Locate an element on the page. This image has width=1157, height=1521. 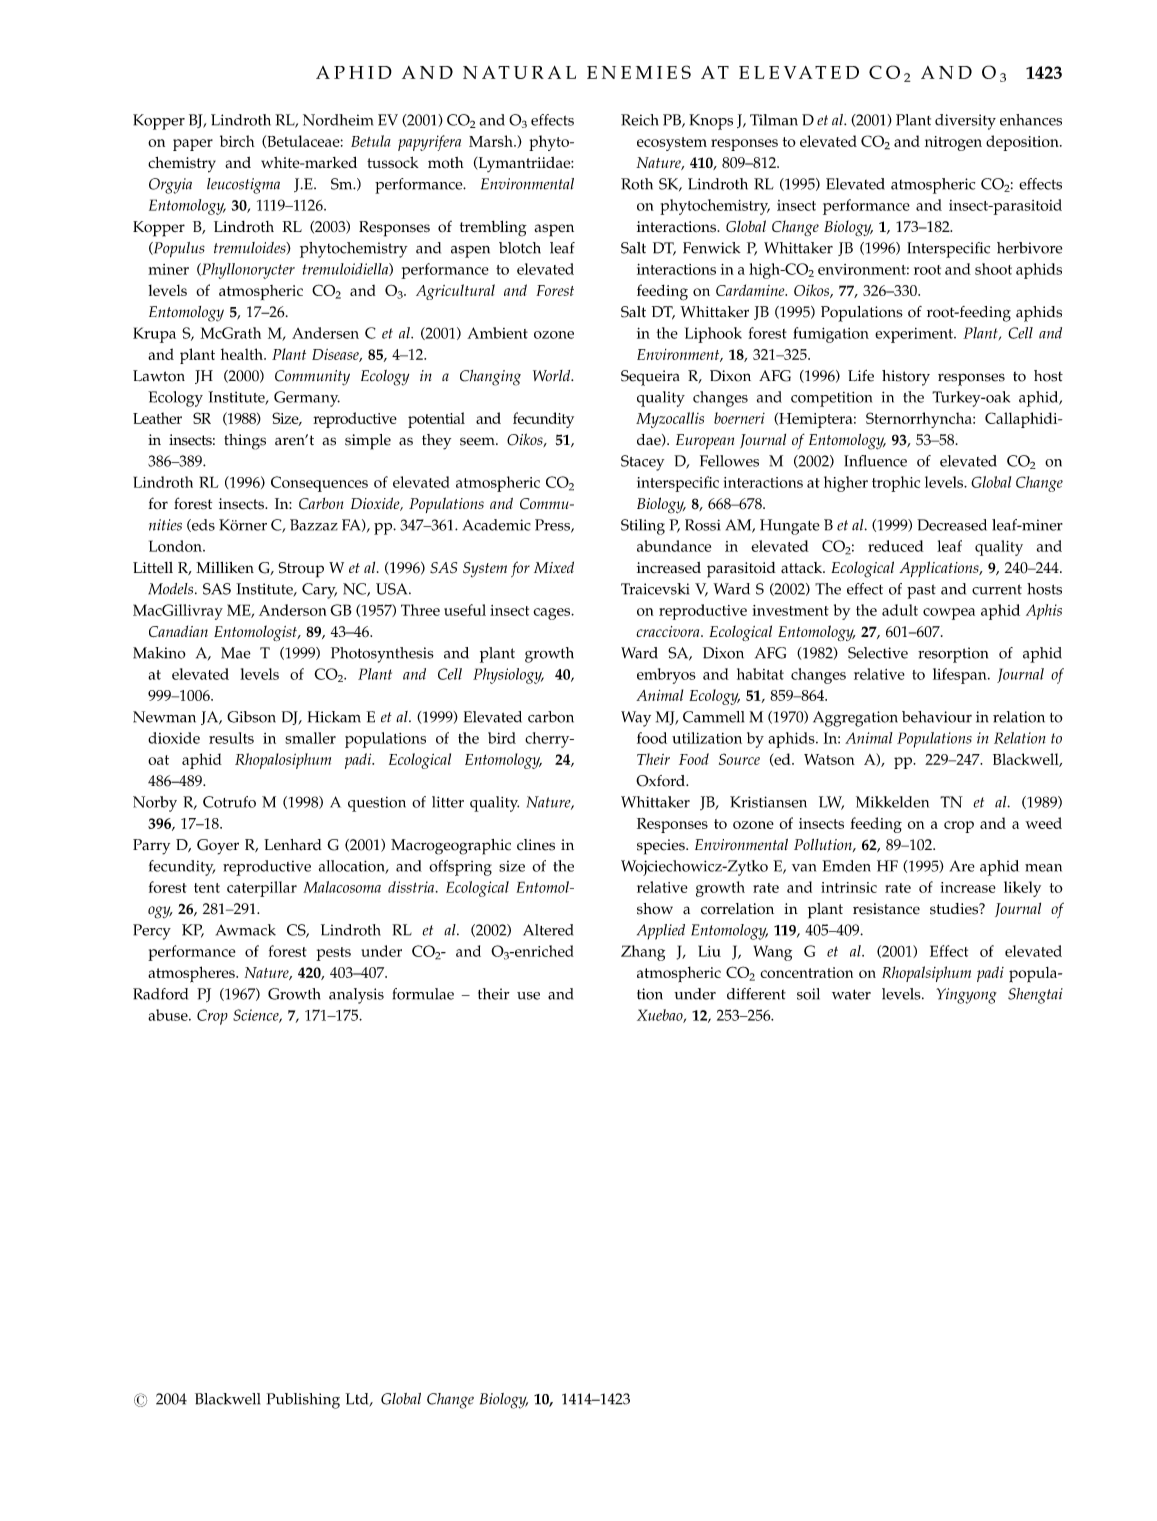
birch is located at coordinates (237, 141).
